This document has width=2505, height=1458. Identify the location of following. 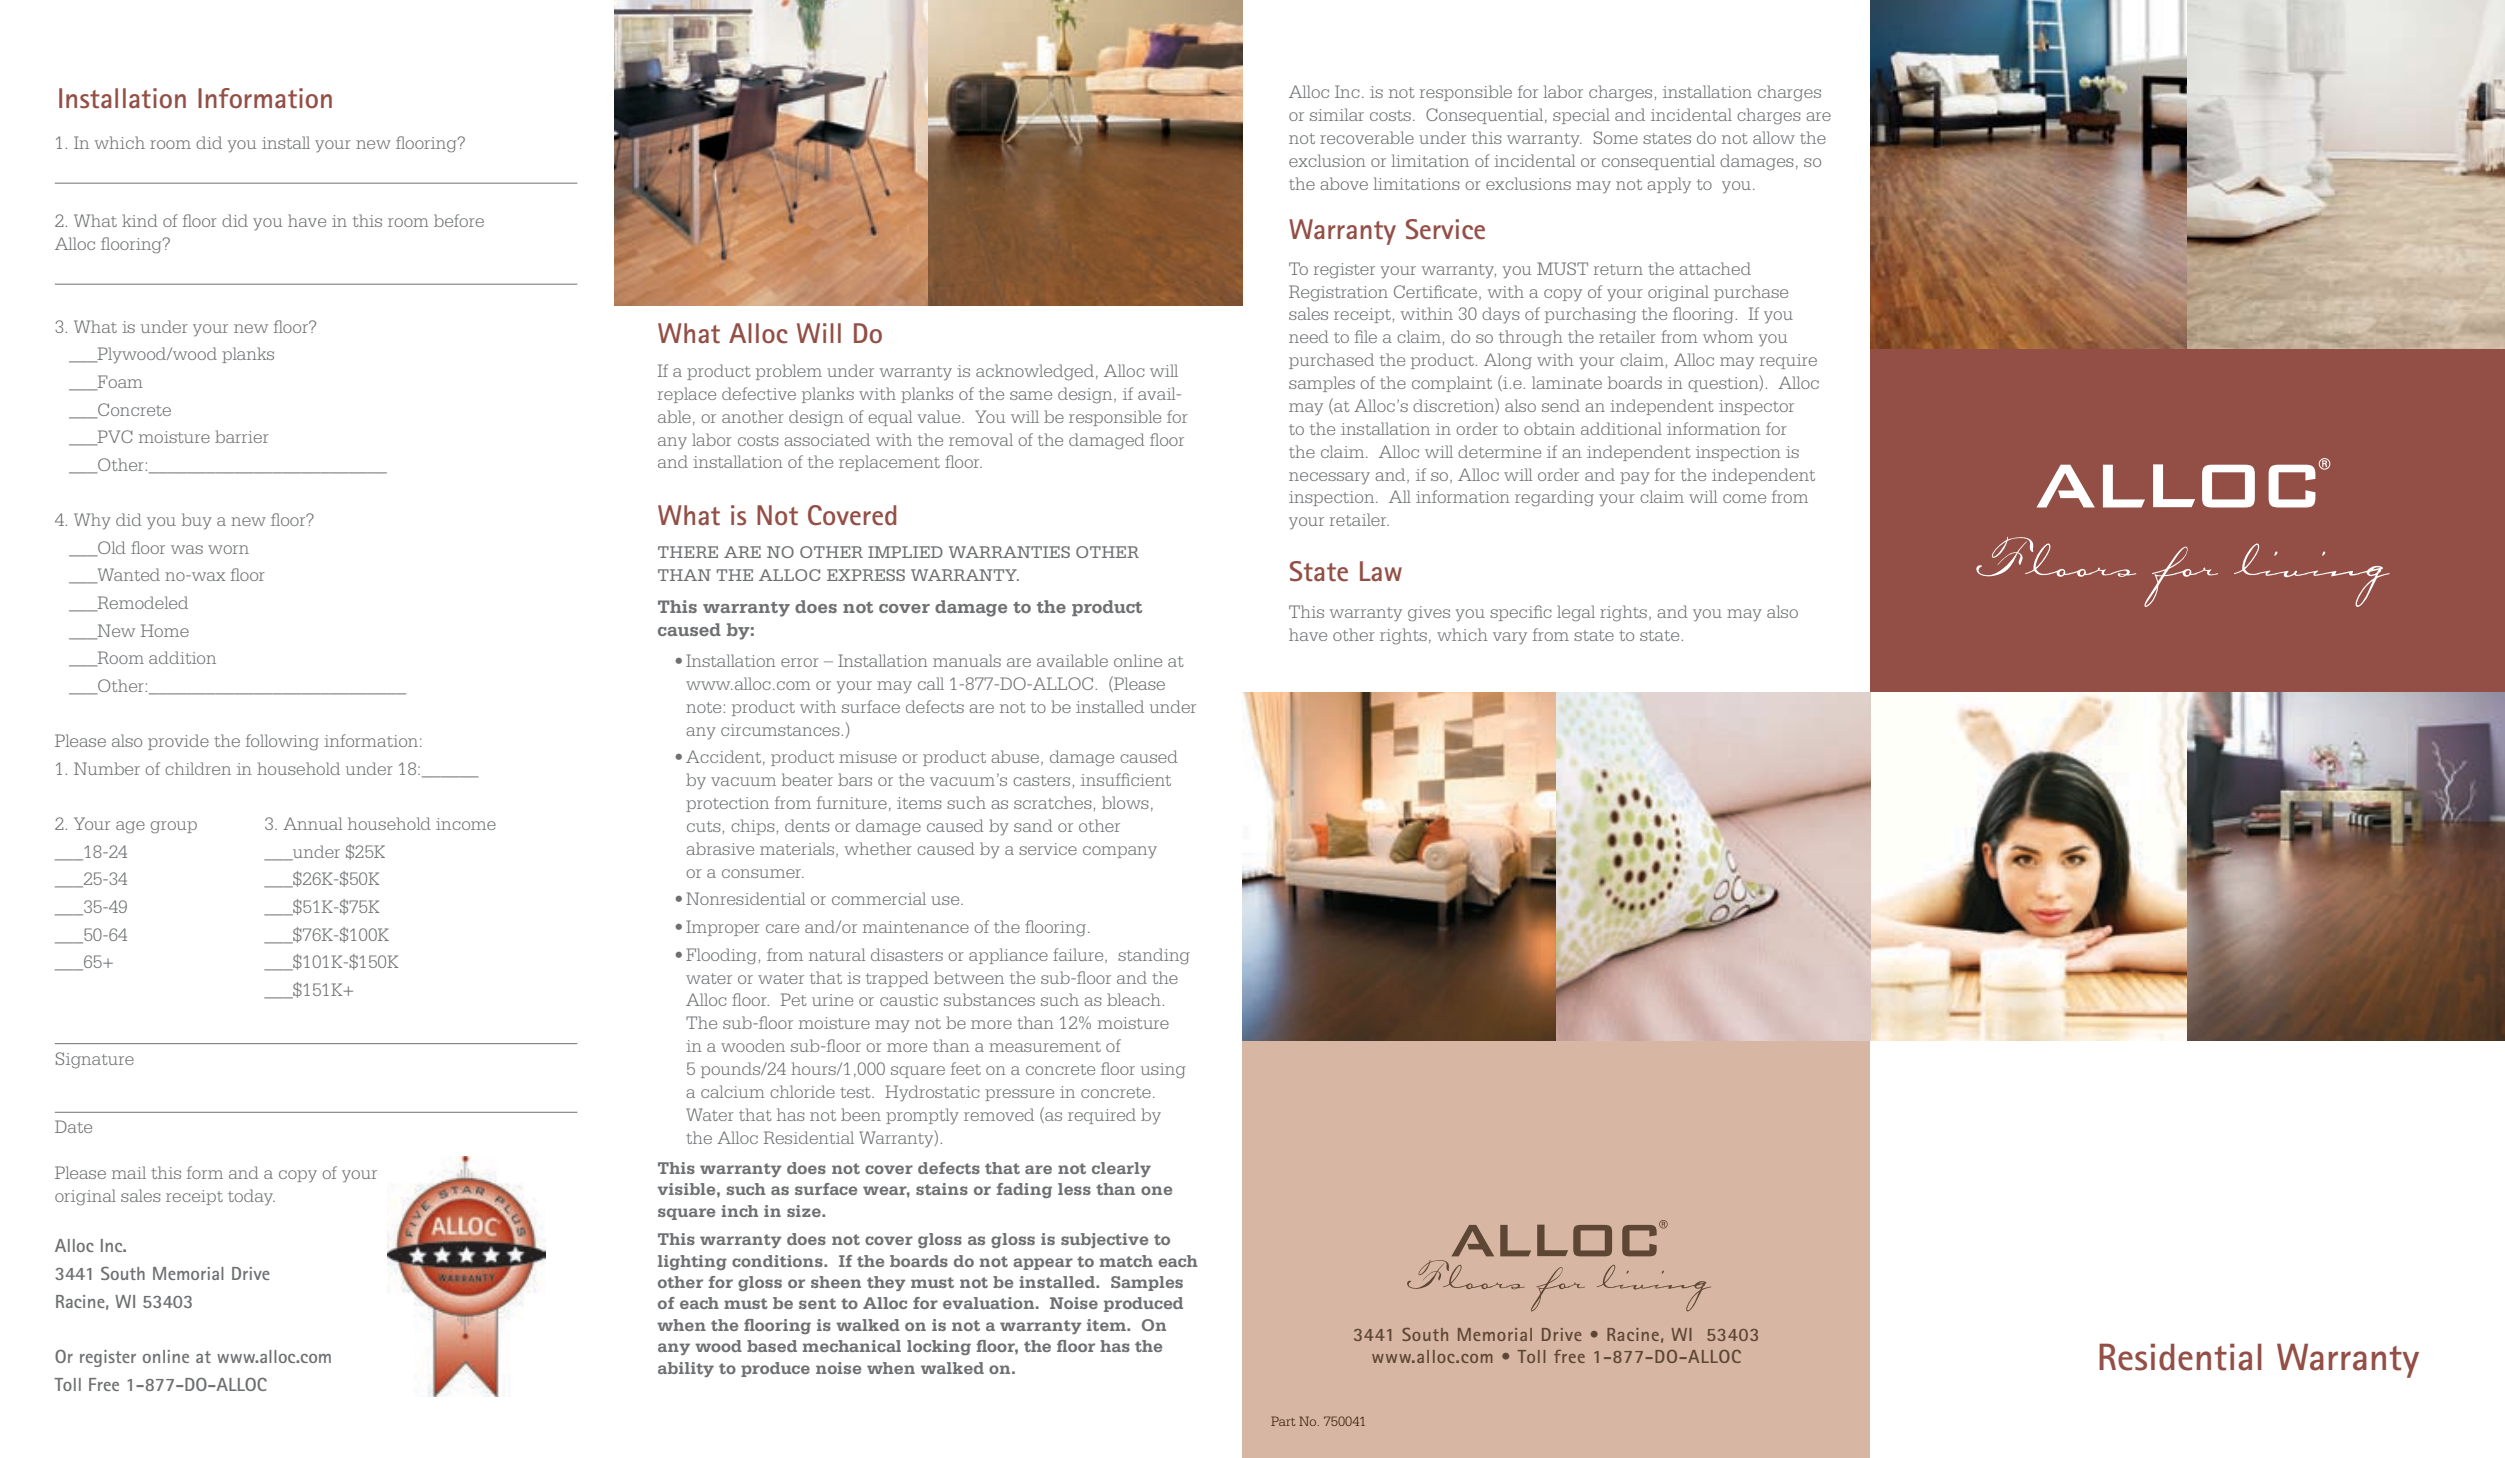
(282, 742).
